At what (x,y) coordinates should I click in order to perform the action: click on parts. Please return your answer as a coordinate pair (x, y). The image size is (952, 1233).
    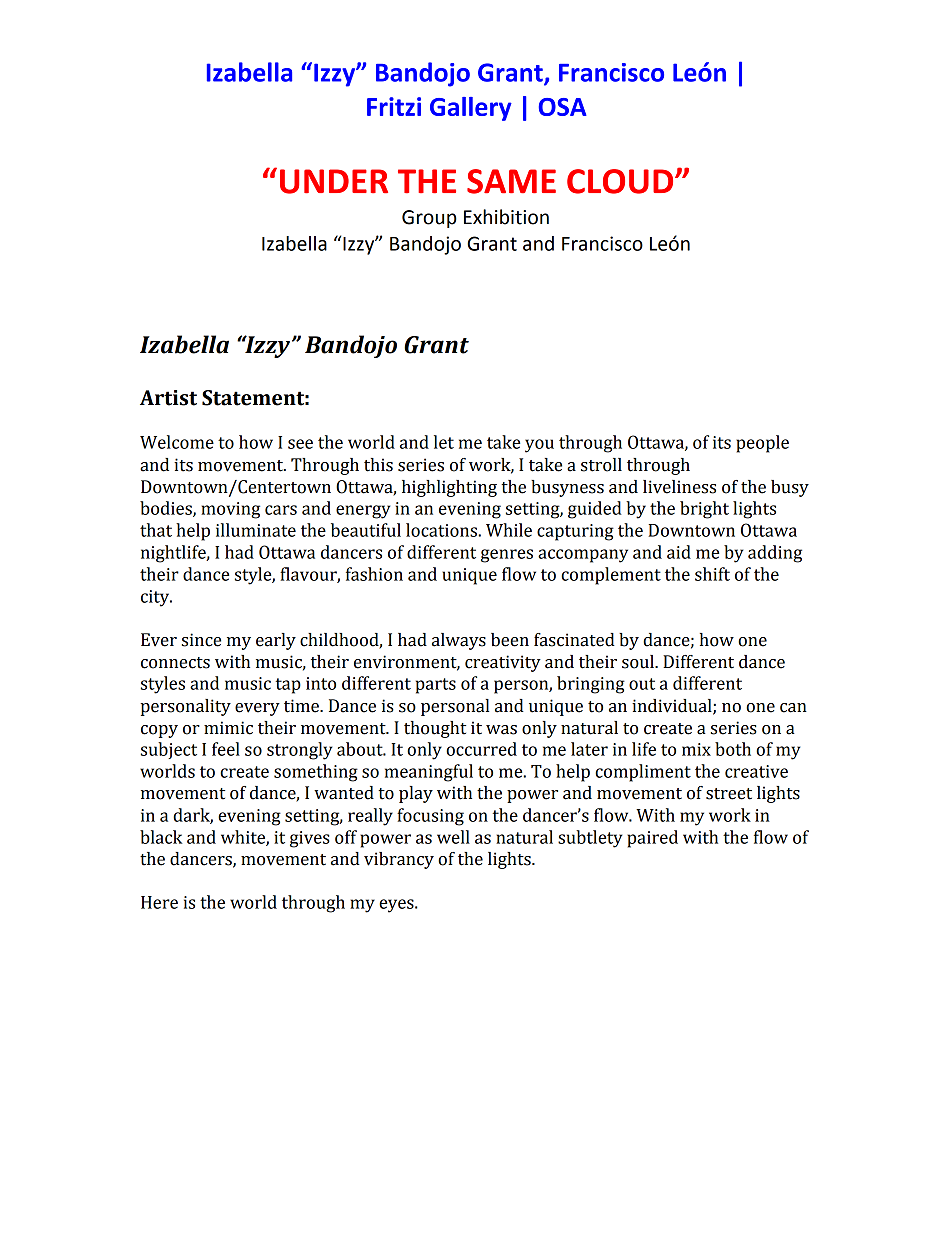
    Looking at the image, I should click on (436, 686).
